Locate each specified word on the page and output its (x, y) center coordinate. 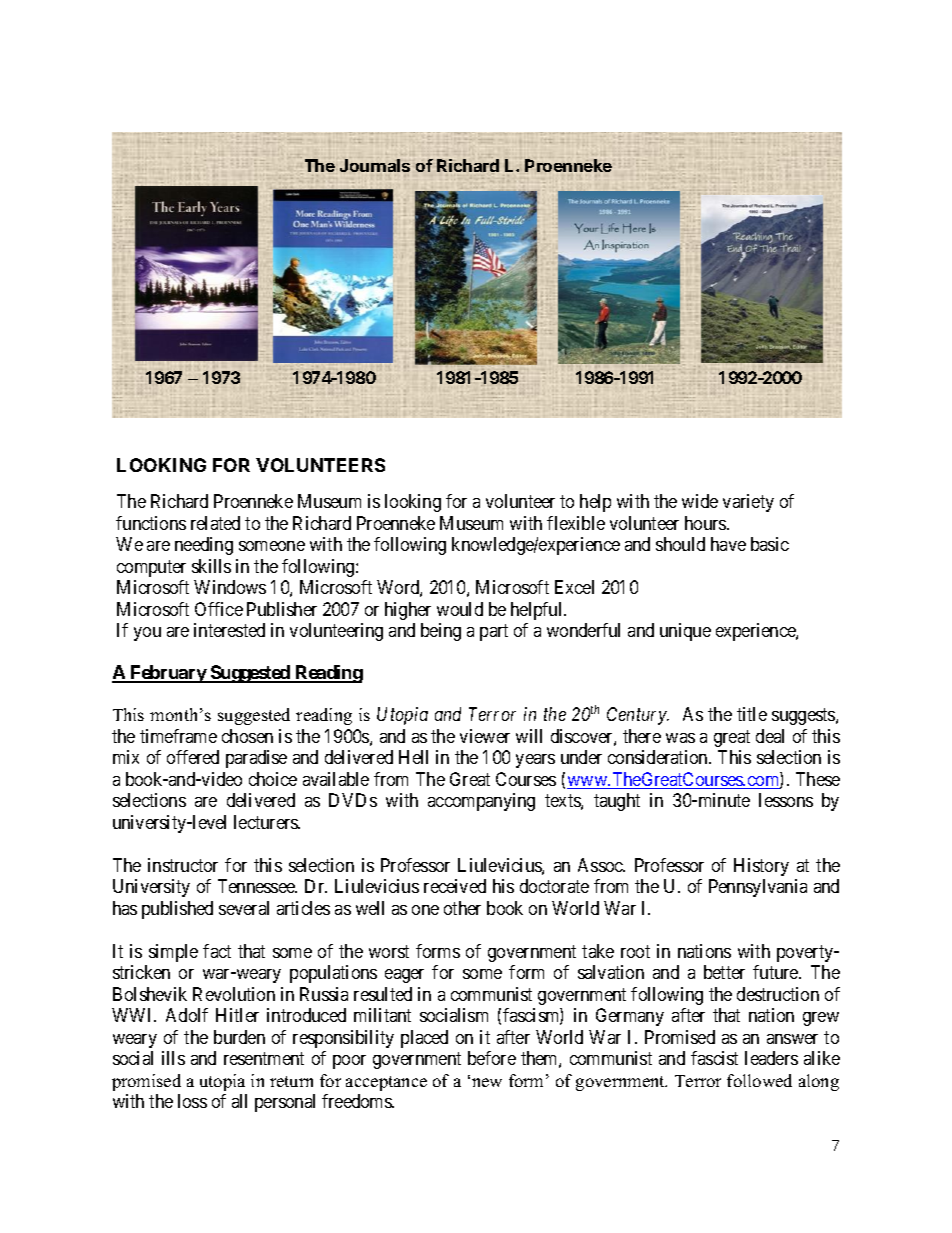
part (494, 632)
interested (229, 630)
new (487, 1082)
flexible (576, 523)
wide (700, 501)
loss (192, 1101)
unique (685, 632)
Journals (375, 165)
